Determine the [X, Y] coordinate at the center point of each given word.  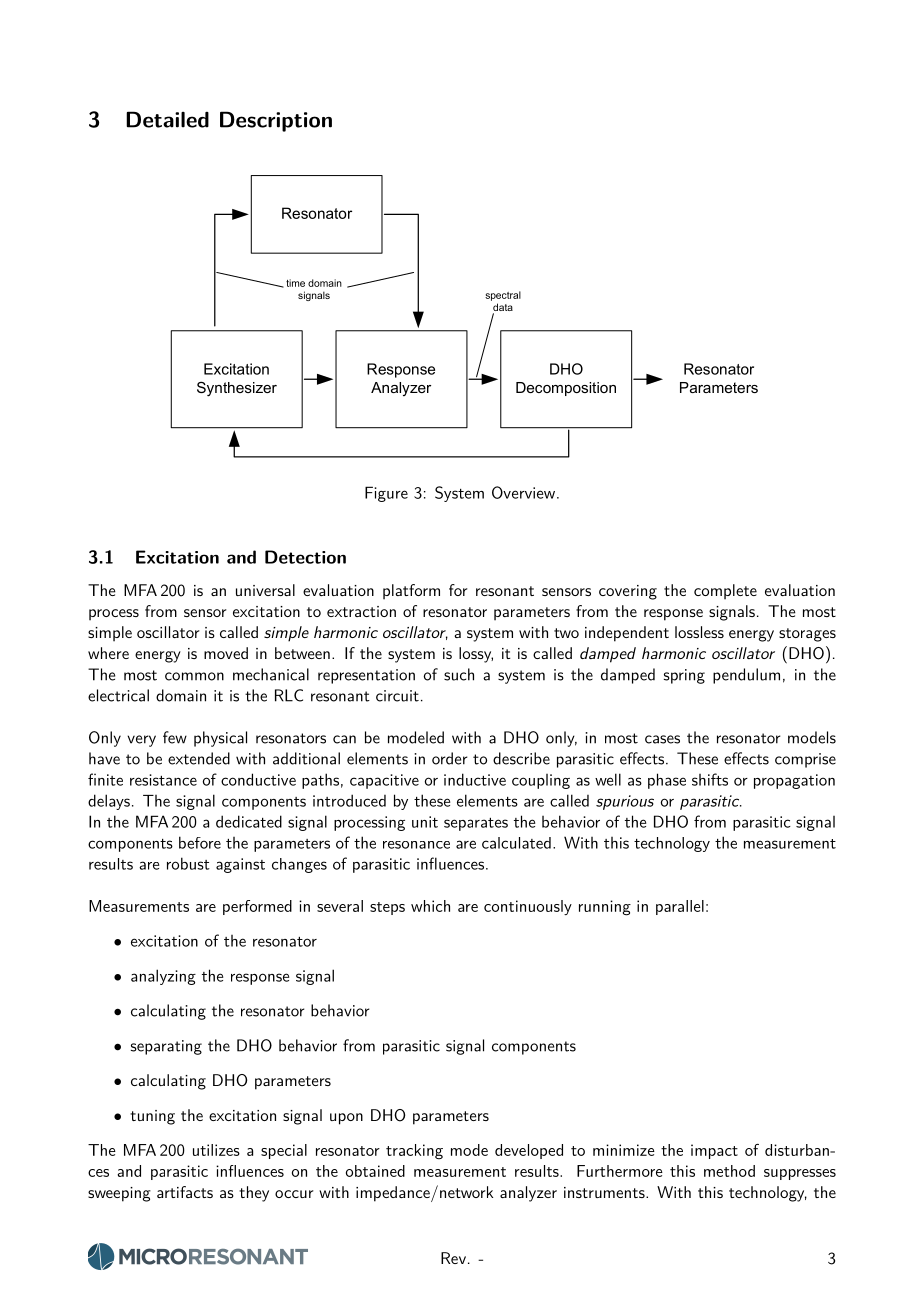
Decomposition [566, 389]
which [430, 906]
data [503, 308]
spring [684, 676]
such [459, 674]
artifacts [185, 1192]
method [729, 1171]
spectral [503, 296]
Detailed [167, 119]
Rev [453, 1258]
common [194, 676]
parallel [680, 907]
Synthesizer [237, 389]
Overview [523, 492]
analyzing [163, 977]
